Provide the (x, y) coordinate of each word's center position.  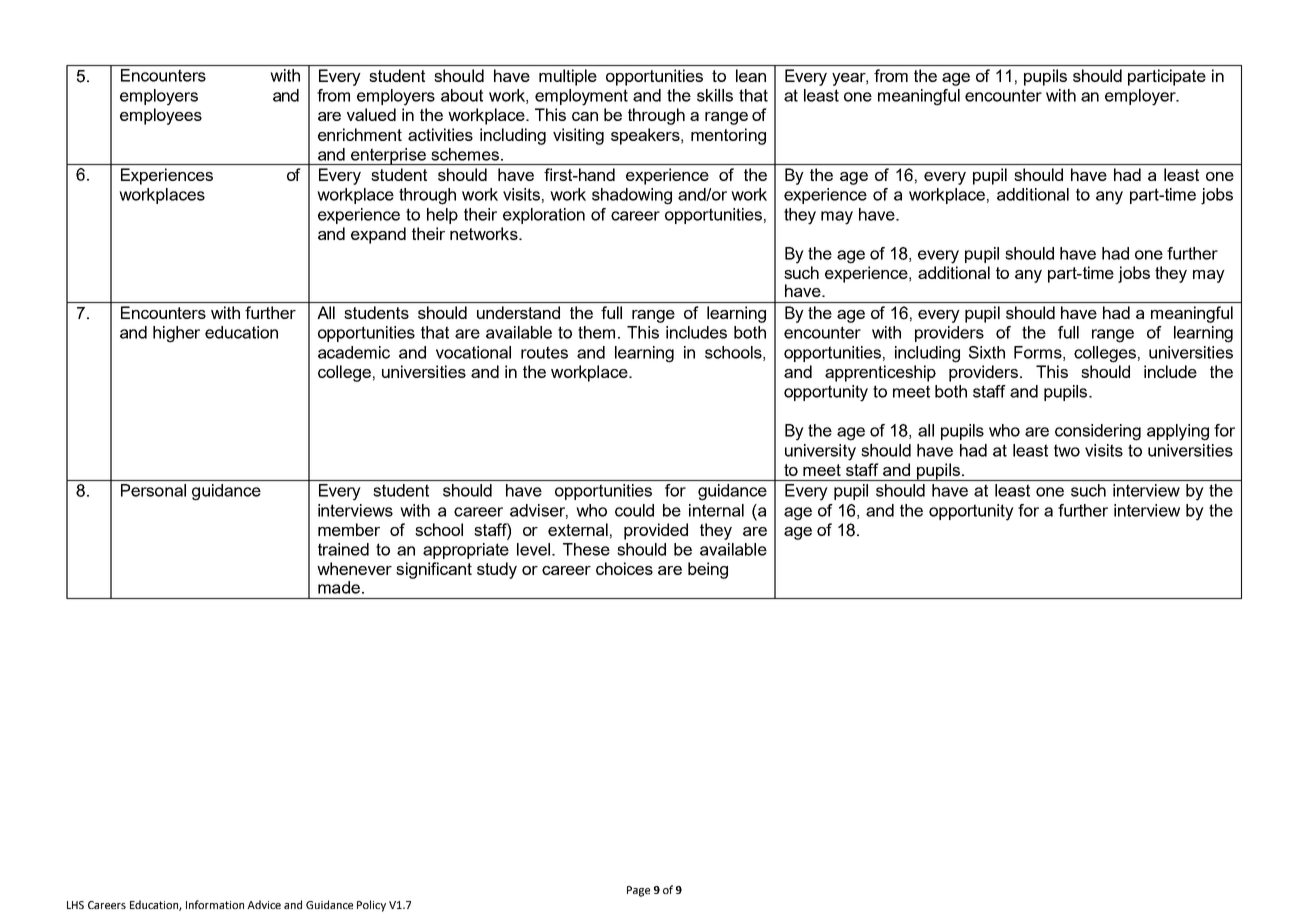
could (634, 510)
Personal (153, 490)
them (596, 332)
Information (215, 904)
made (339, 587)
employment (581, 97)
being (708, 570)
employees (161, 116)
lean (751, 75)
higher (176, 334)
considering (1098, 432)
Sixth (987, 352)
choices (624, 568)
